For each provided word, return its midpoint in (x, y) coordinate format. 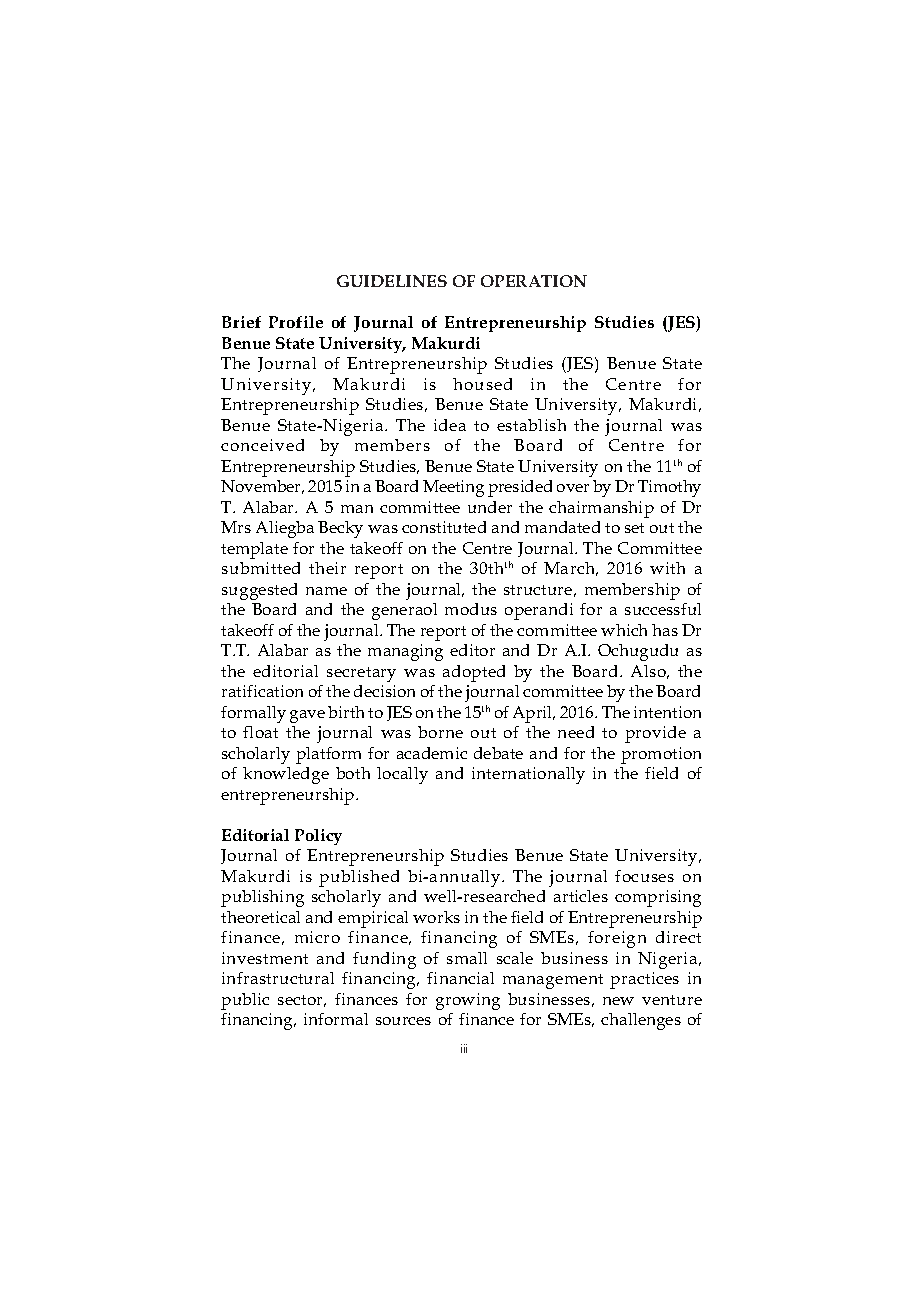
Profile (296, 322)
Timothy (669, 488)
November (262, 487)
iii (464, 1048)
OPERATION (534, 281)
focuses (644, 876)
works (436, 917)
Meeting (453, 488)
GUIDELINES (392, 281)
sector (302, 1001)
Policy (318, 837)
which (624, 630)
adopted (474, 673)
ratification (262, 691)
